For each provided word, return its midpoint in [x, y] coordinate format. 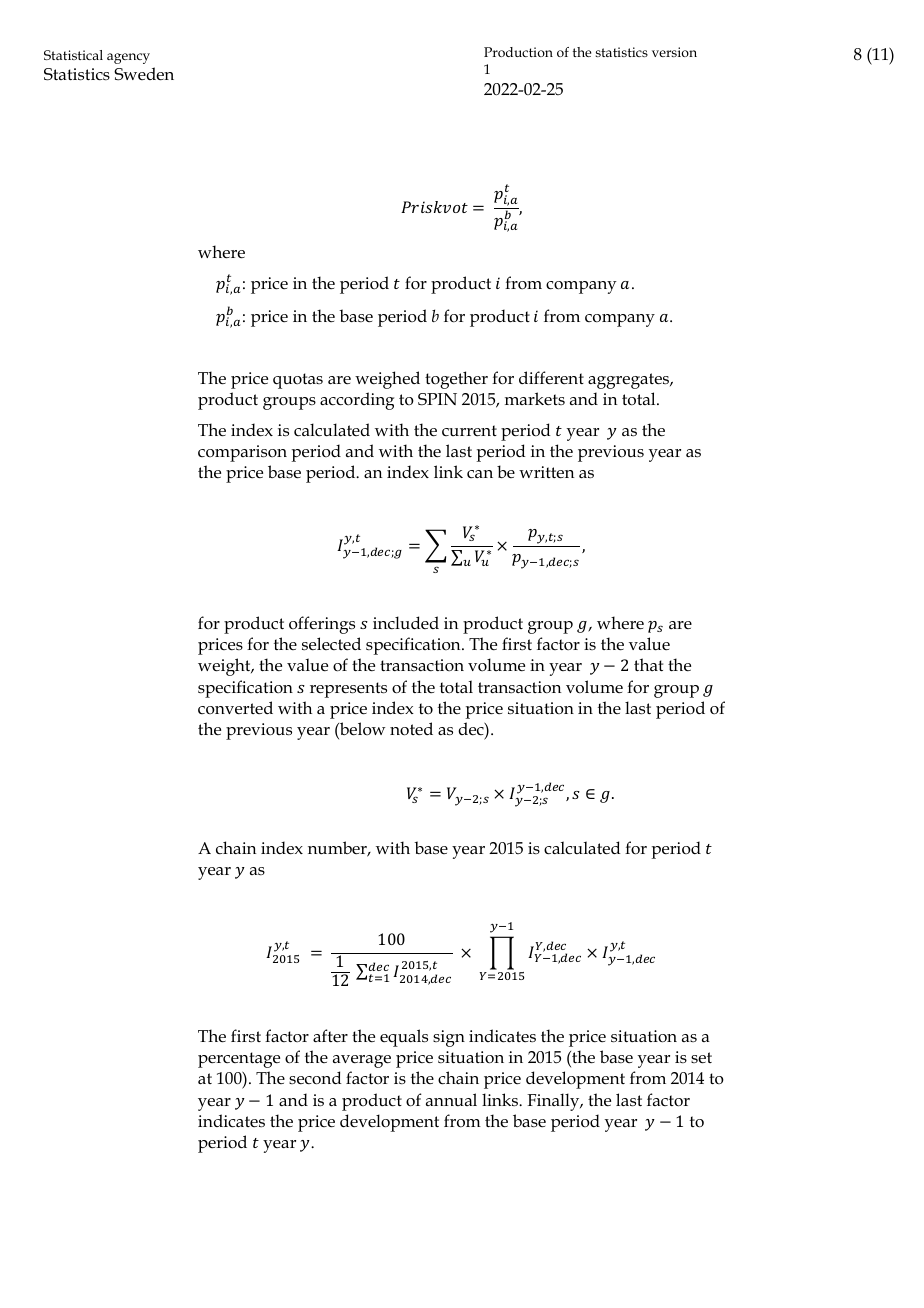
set [701, 1058]
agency [128, 58]
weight [225, 667]
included [406, 622]
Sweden [144, 74]
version [674, 52]
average [362, 1061]
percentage [239, 1060]
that [648, 664]
